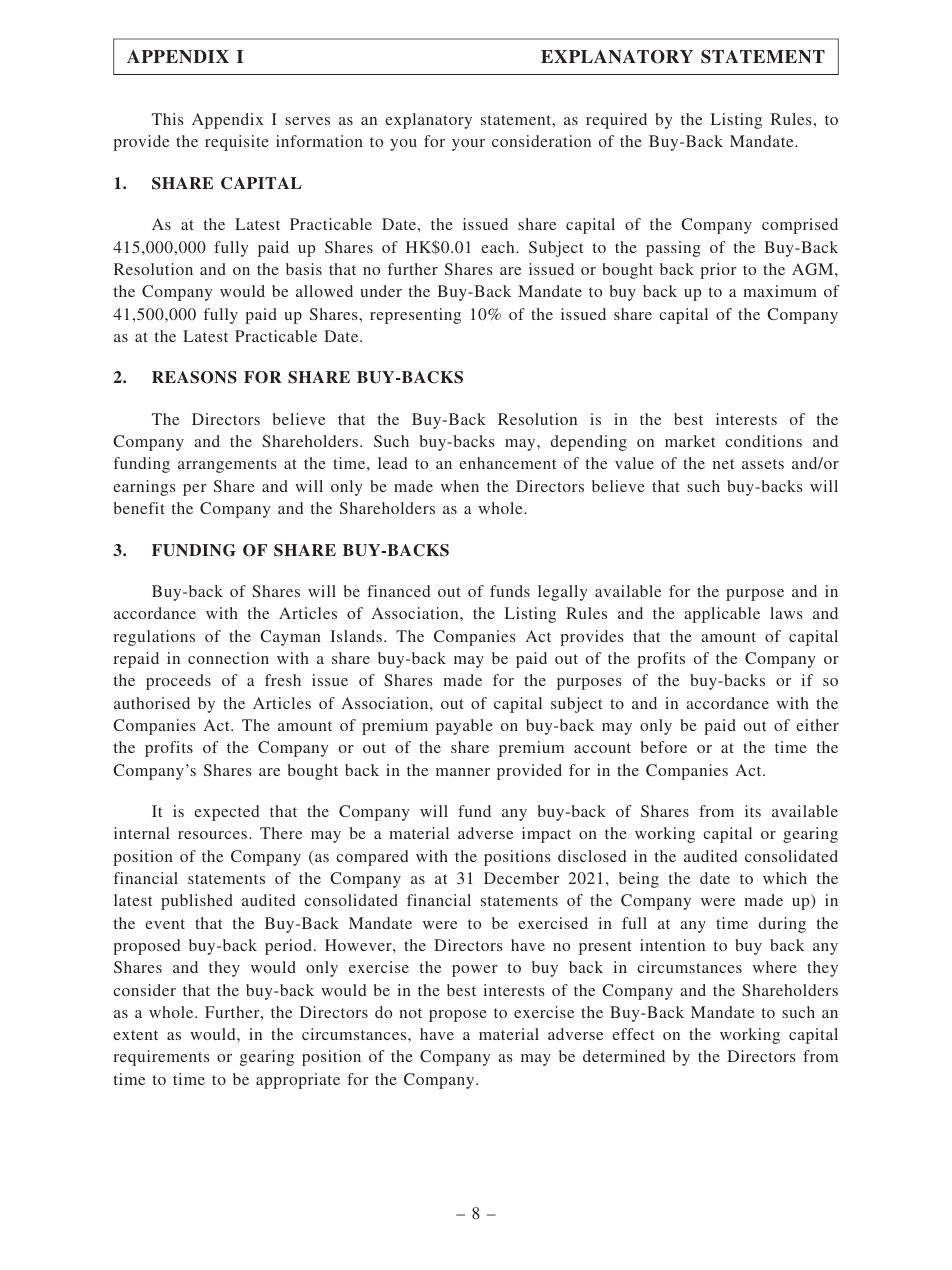  Describe the element at coordinates (237, 143) in the image. I see `requisite` at that location.
